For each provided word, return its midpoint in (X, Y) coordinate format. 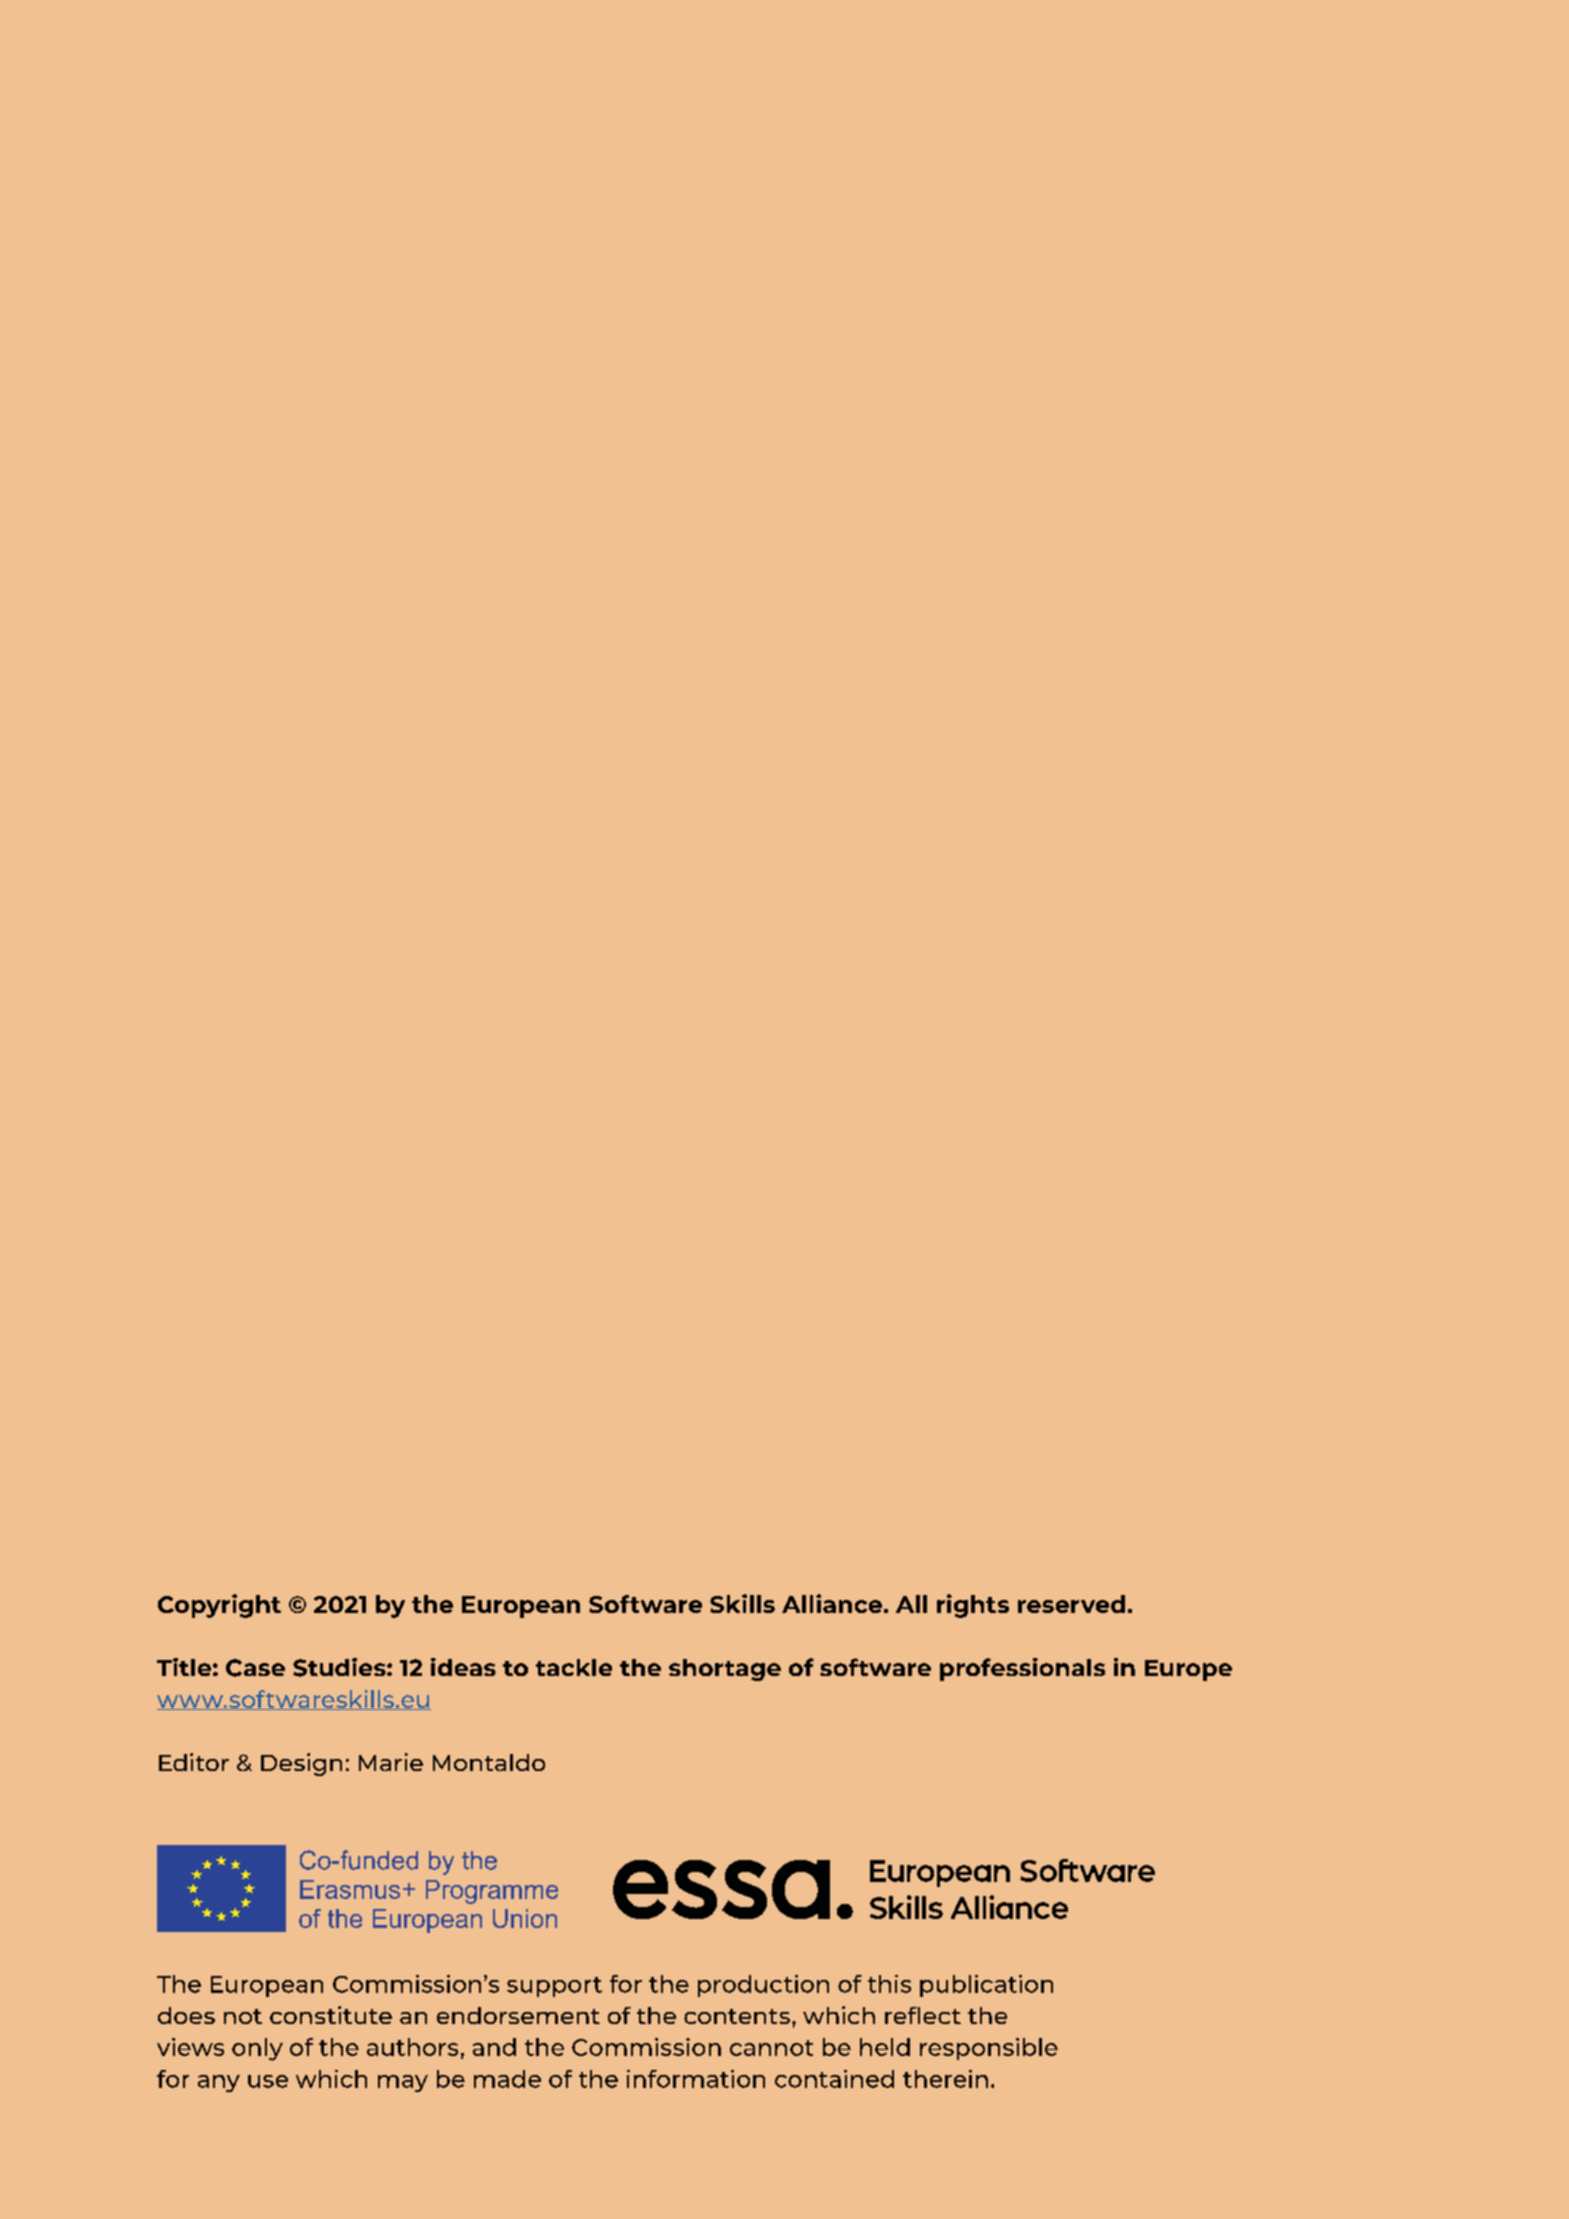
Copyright (219, 1606)
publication (986, 1986)
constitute (331, 2015)
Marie (391, 1762)
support (554, 1987)
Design (301, 1764)
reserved (1071, 1604)
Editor (194, 1762)
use (268, 2081)
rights (973, 1606)
